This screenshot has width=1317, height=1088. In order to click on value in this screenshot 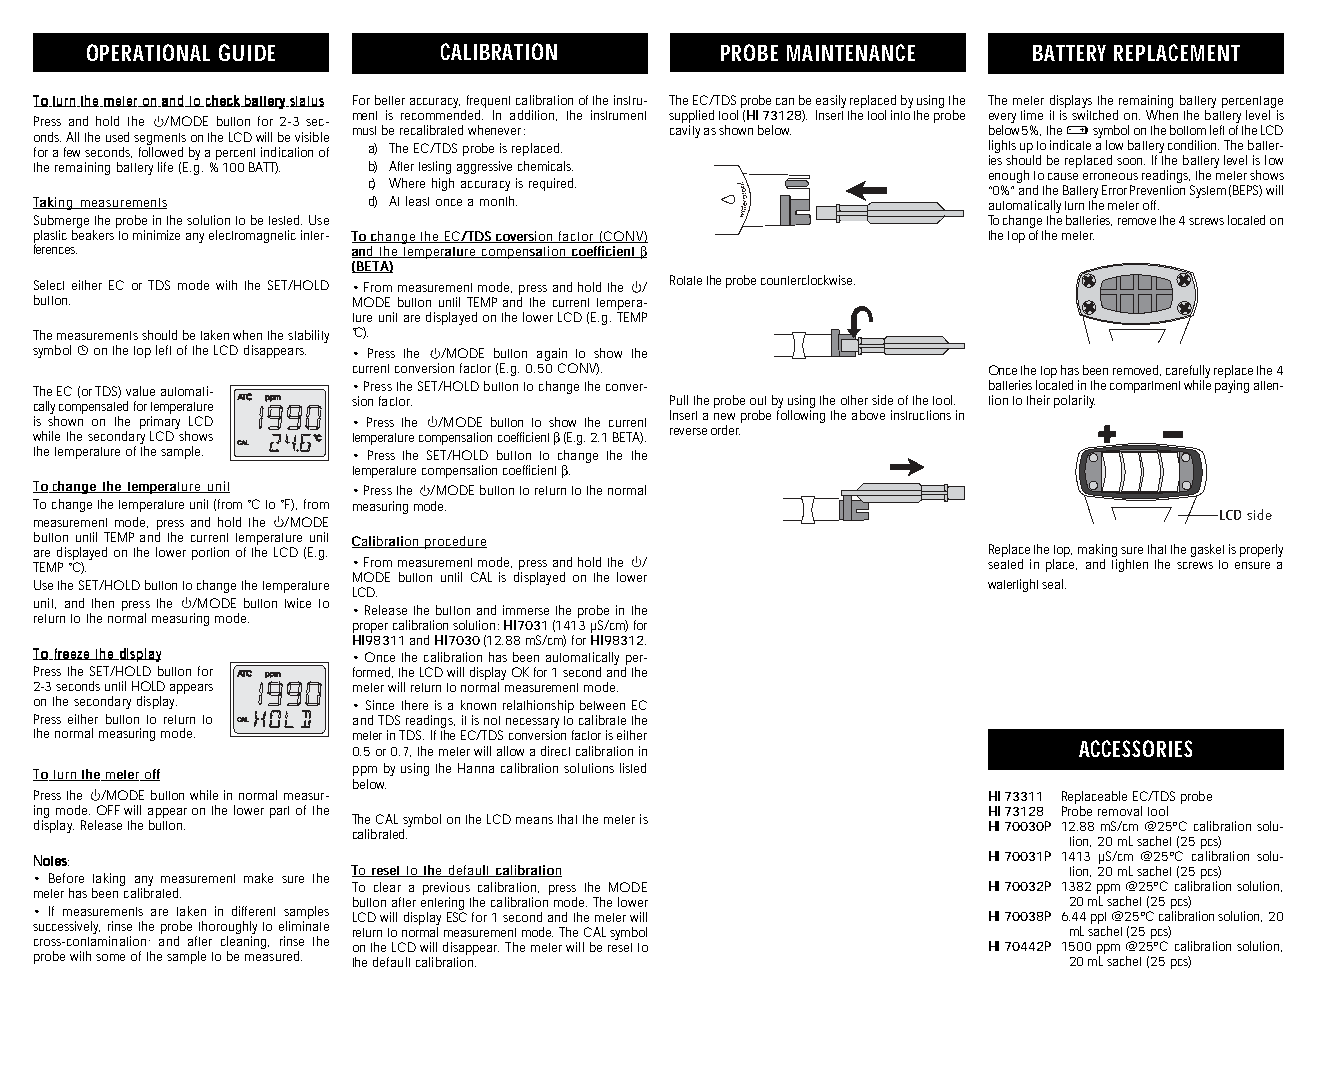, I will do `click(140, 391)`.
